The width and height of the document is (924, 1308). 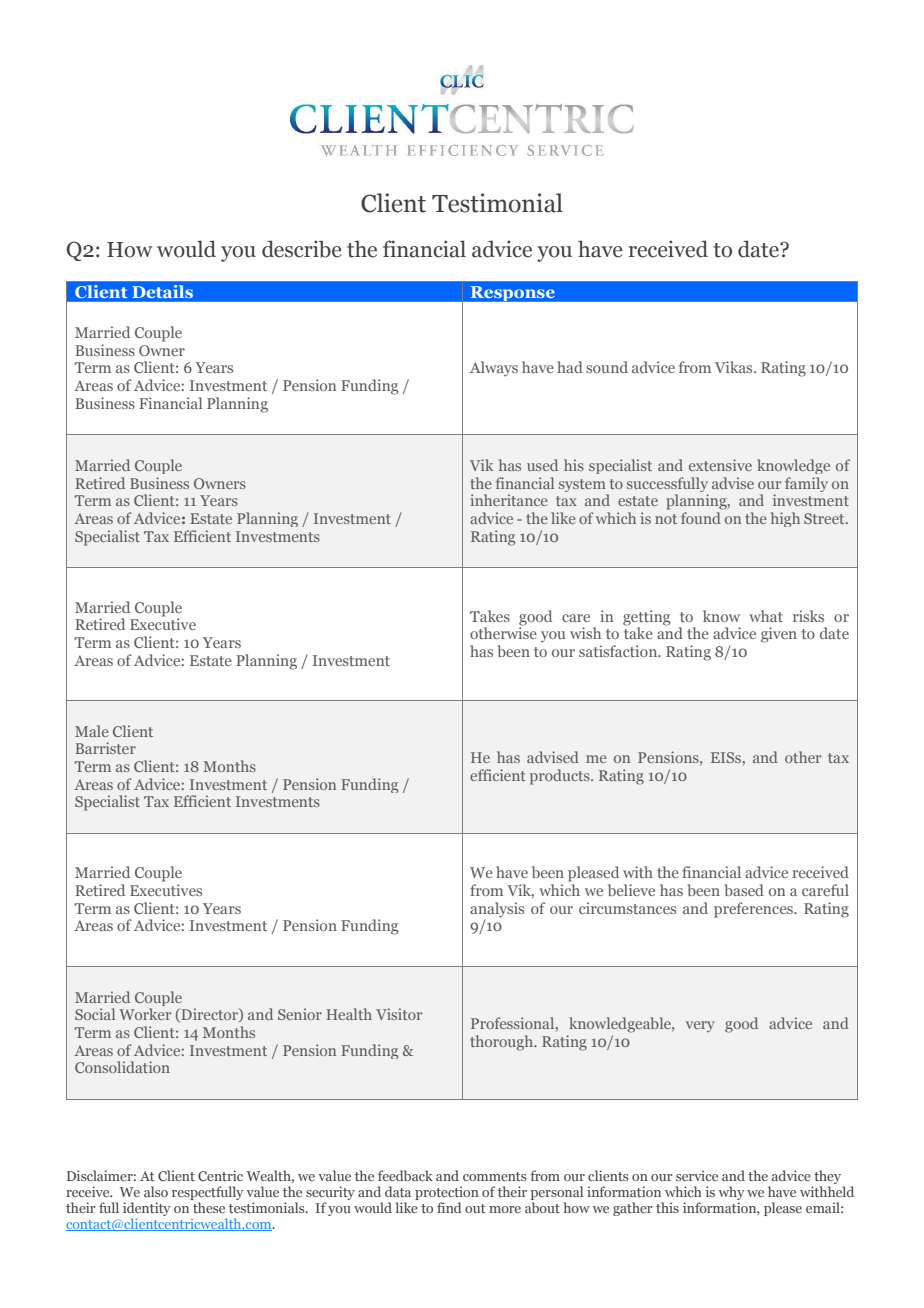 I want to click on Always, so click(x=494, y=369).
